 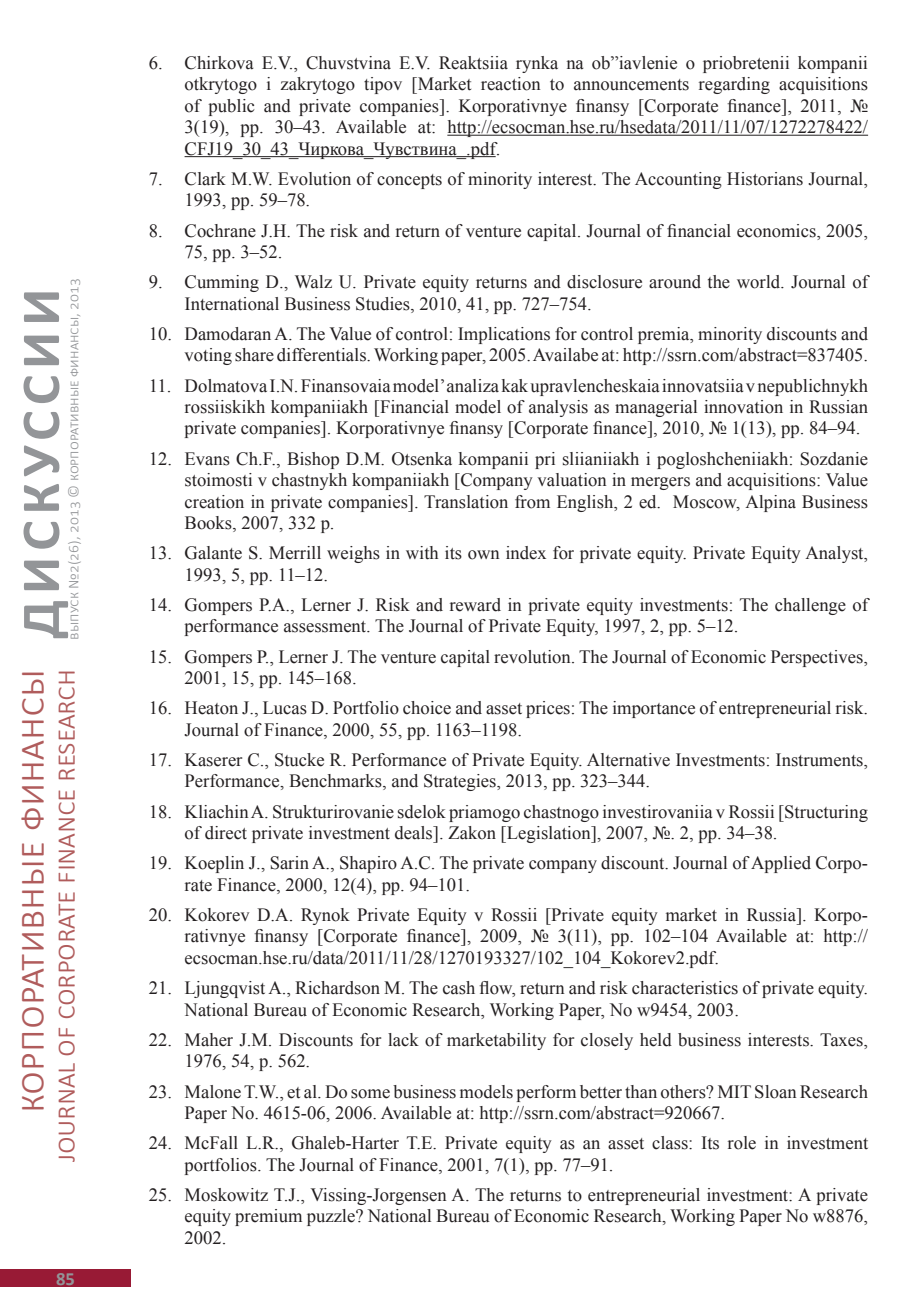 What do you see at coordinates (510, 84) in the page?
I see `reaction` at bounding box center [510, 84].
